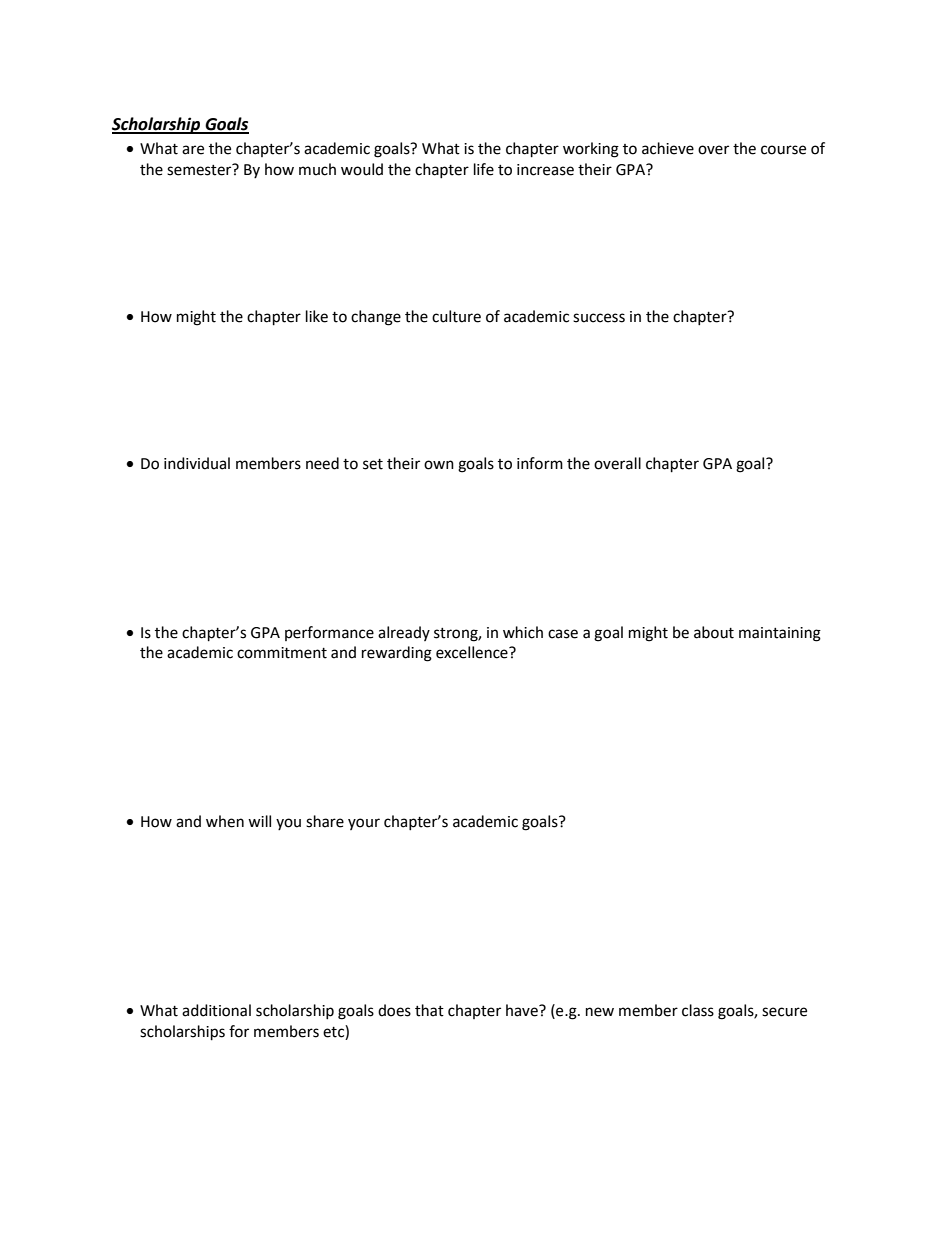 Image resolution: width=952 pixels, height=1233 pixels. I want to click on about, so click(714, 632).
